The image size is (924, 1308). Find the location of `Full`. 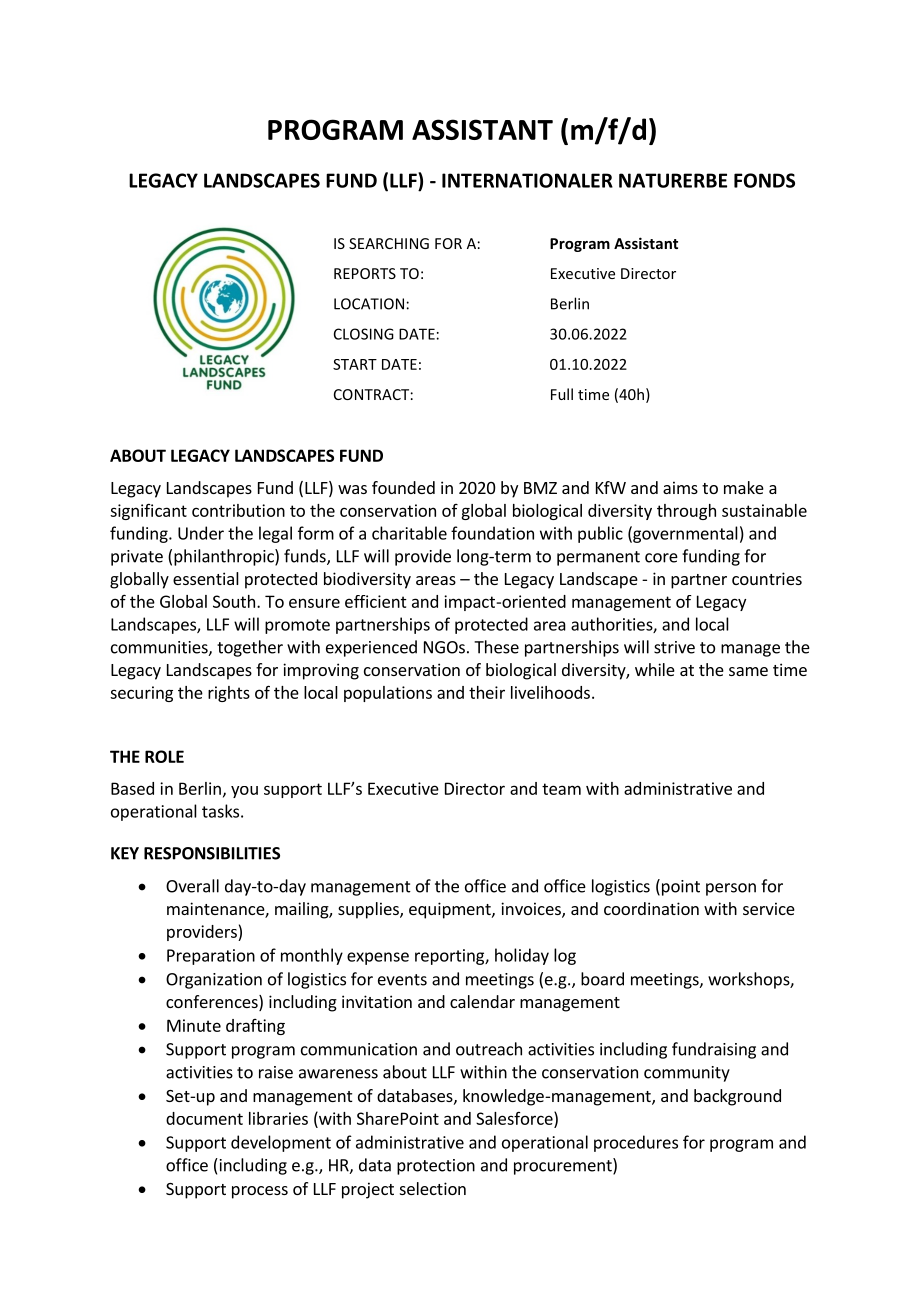

Full is located at coordinates (562, 394).
